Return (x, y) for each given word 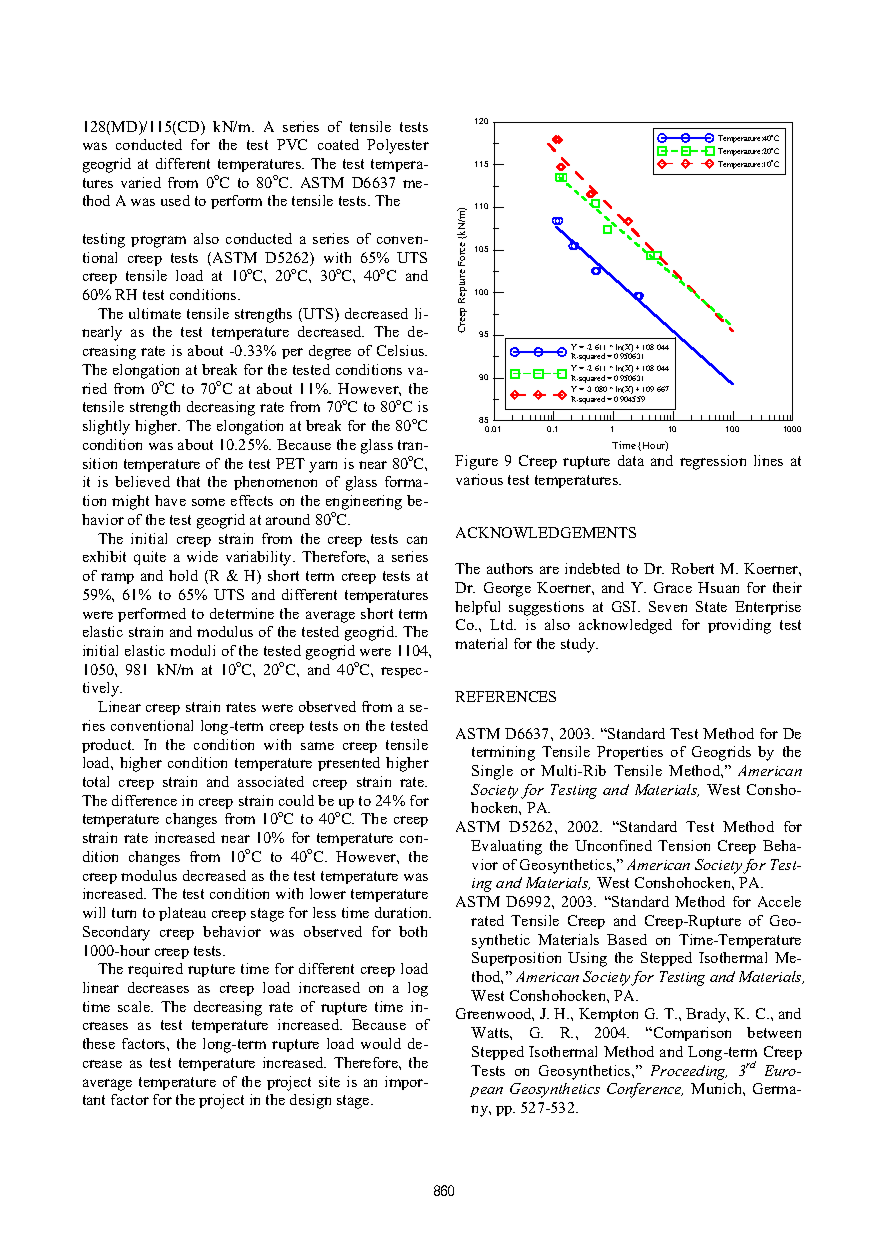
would (381, 1043)
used (175, 200)
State (711, 606)
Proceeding (689, 1072)
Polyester (398, 146)
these (99, 1043)
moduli (192, 650)
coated (338, 144)
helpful (477, 608)
